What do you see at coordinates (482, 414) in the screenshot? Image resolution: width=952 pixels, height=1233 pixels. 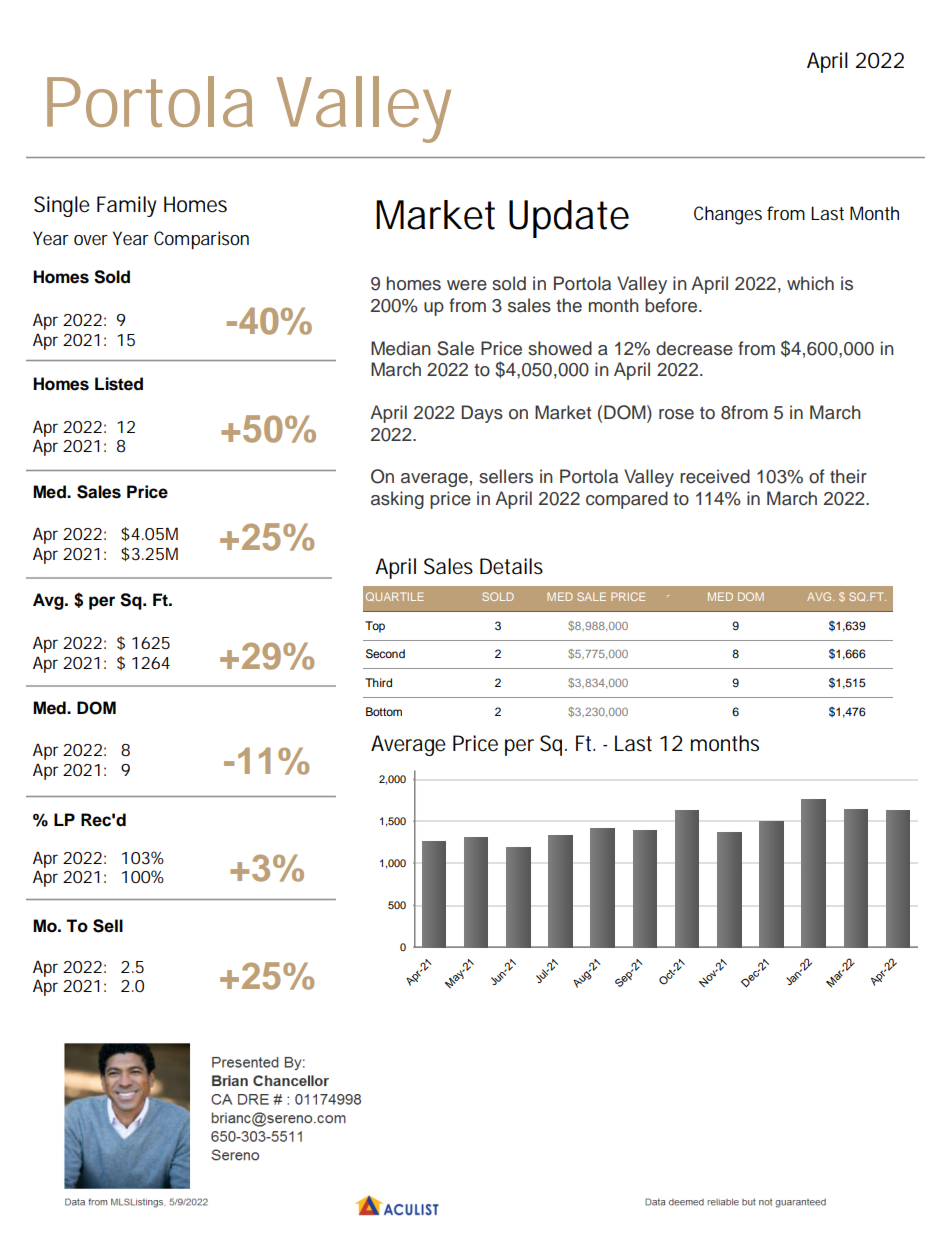 I see `Days` at bounding box center [482, 414].
